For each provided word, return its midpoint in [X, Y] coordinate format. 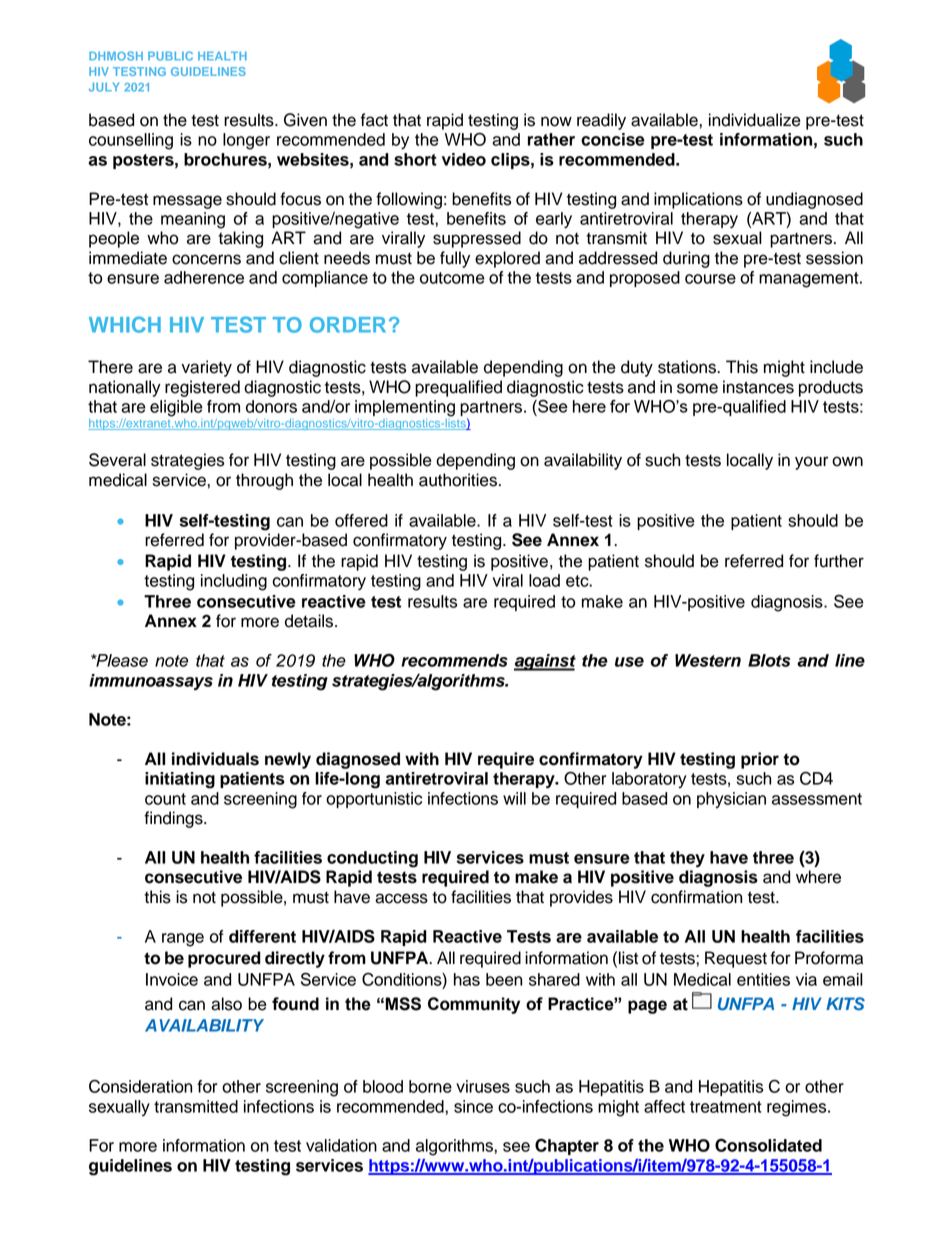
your [811, 463]
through [264, 481]
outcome [452, 278]
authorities [458, 480]
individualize [755, 120]
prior [760, 760]
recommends [454, 660]
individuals [215, 759]
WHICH [125, 324]
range [183, 940]
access [401, 898]
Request [736, 959]
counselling [131, 141]
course [710, 279]
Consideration [140, 1086]
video [464, 159]
